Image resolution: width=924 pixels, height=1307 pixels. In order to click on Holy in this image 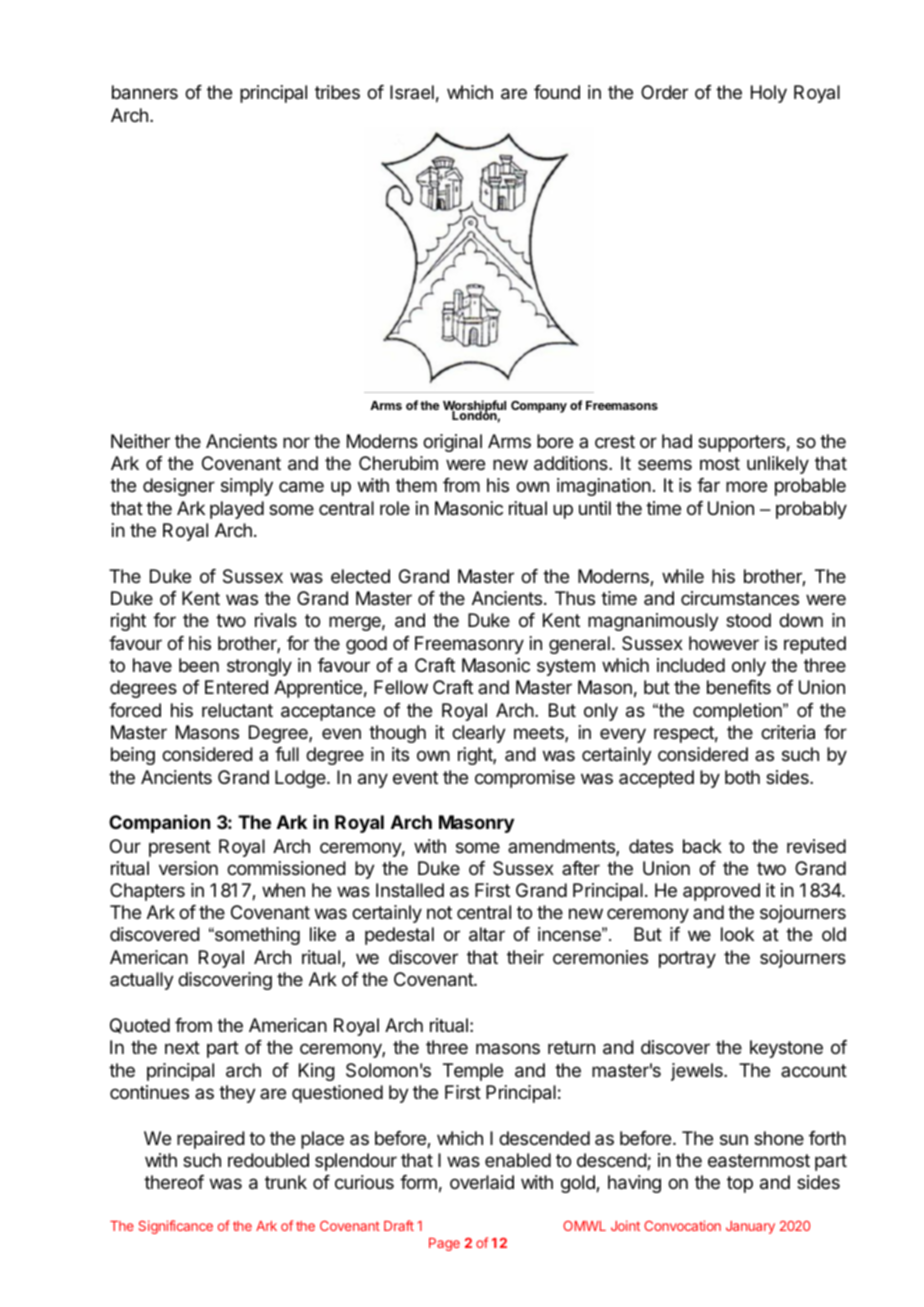, I will do `click(769, 94)`.
